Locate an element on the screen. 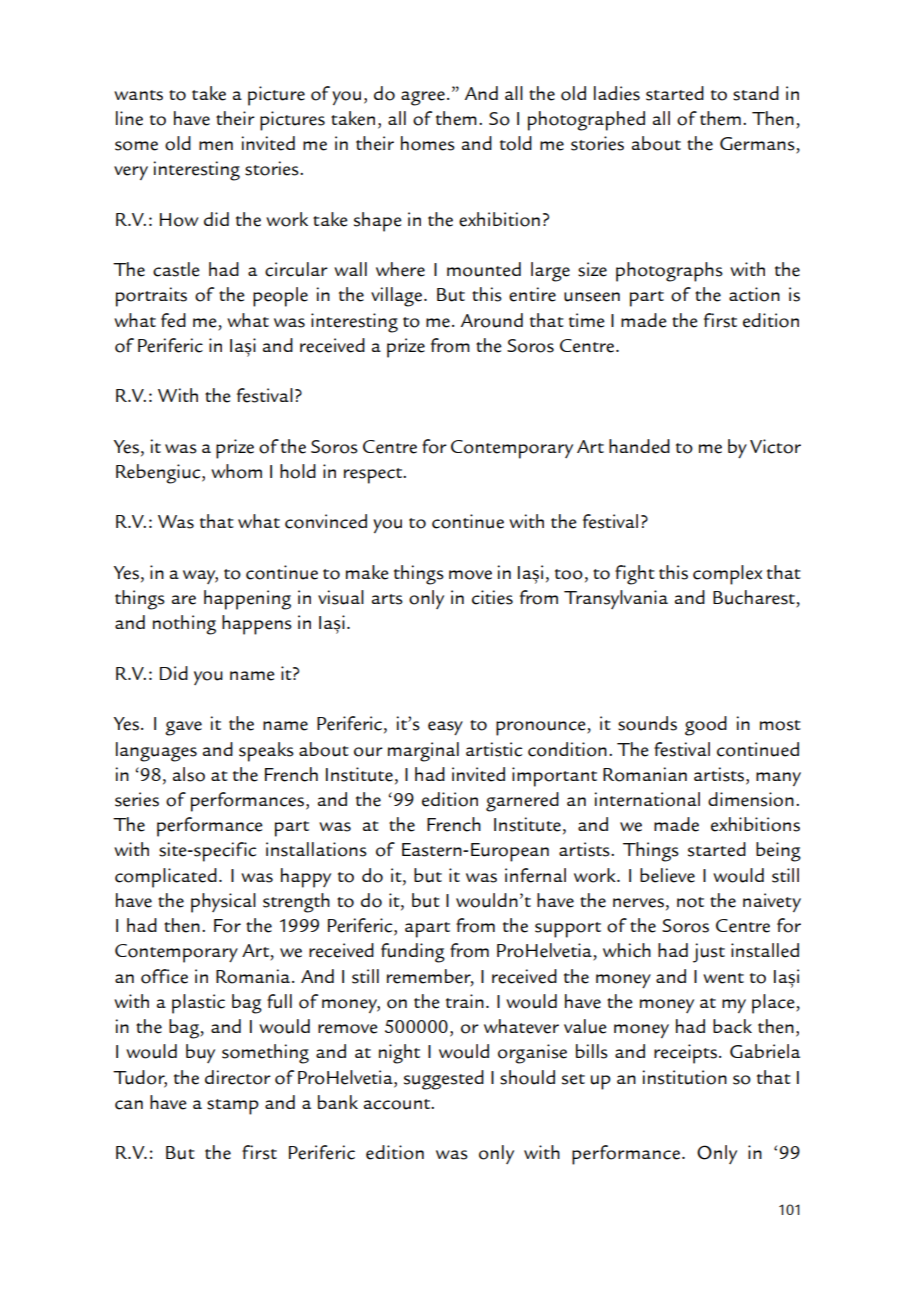 This screenshot has width=915, height=1316. buy is located at coordinates (200, 1053).
